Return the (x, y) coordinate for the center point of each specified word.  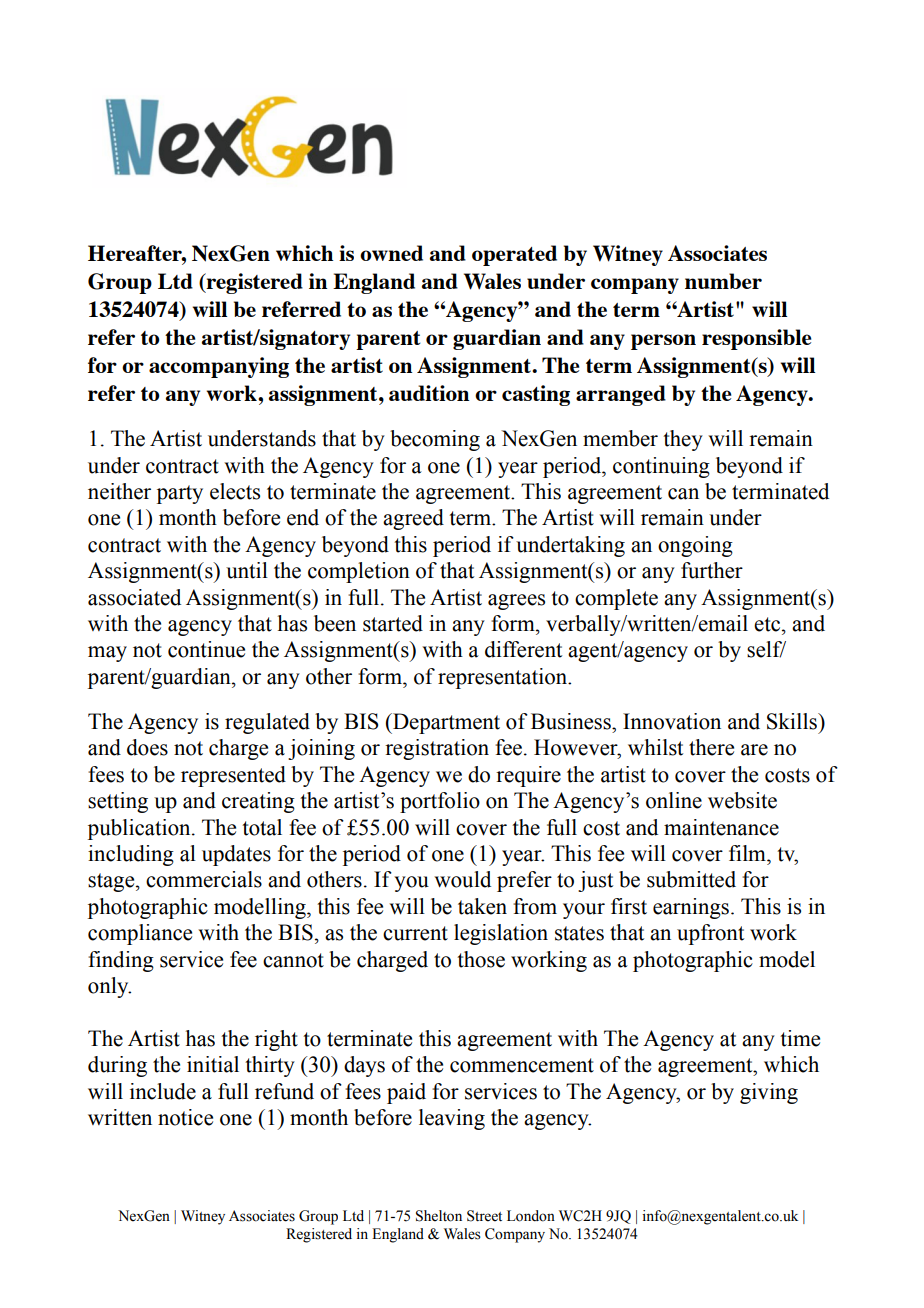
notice (185, 1117)
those (481, 959)
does (147, 747)
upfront (710, 934)
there (711, 747)
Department (445, 723)
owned (391, 253)
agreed (413, 519)
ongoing (695, 546)
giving (769, 1093)
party (180, 494)
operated (514, 255)
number (723, 281)
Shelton (439, 1216)
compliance (140, 934)
